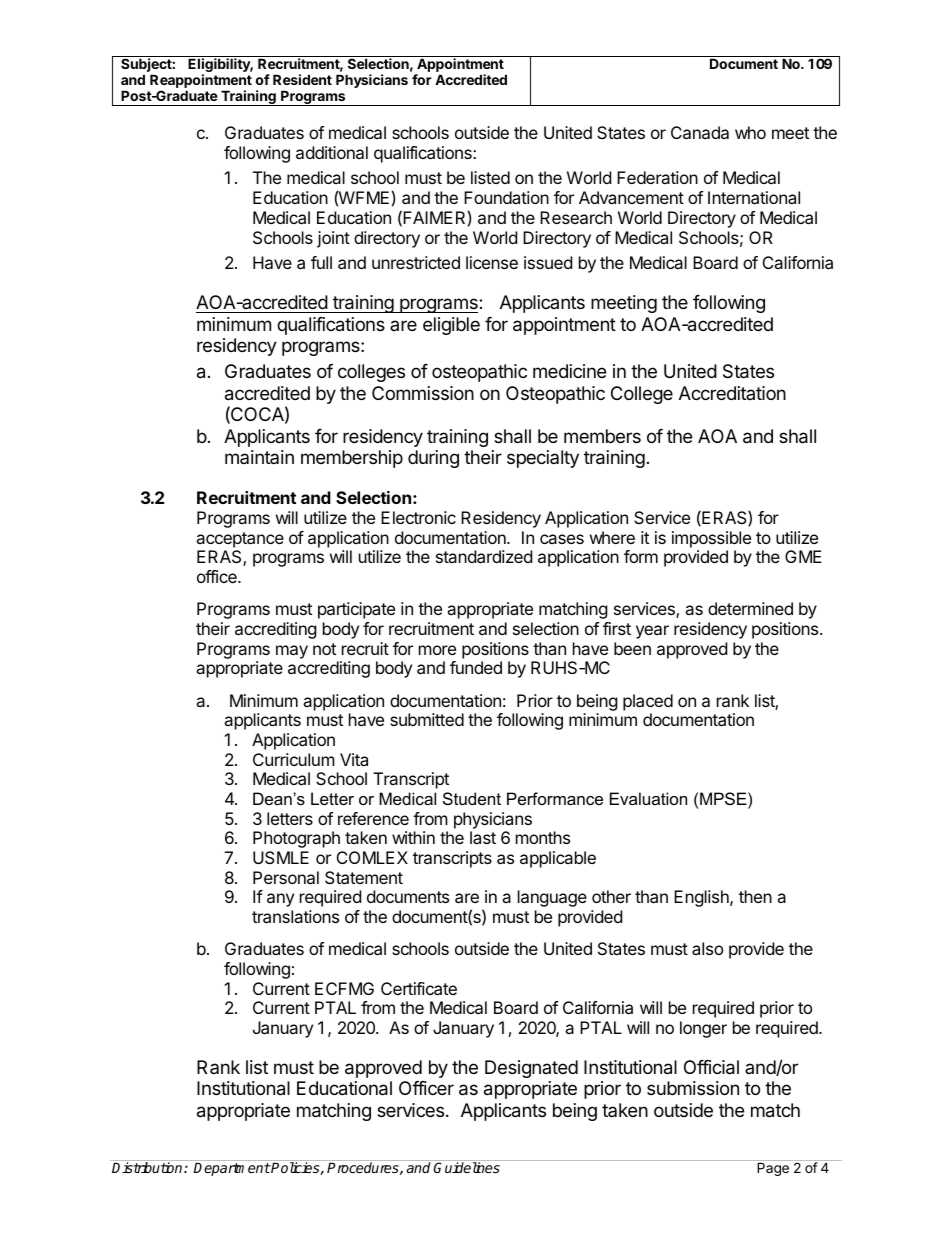 The height and width of the screenshot is (1233, 952). Describe the element at coordinates (451, 326) in the screenshot. I see `eligible` at that location.
